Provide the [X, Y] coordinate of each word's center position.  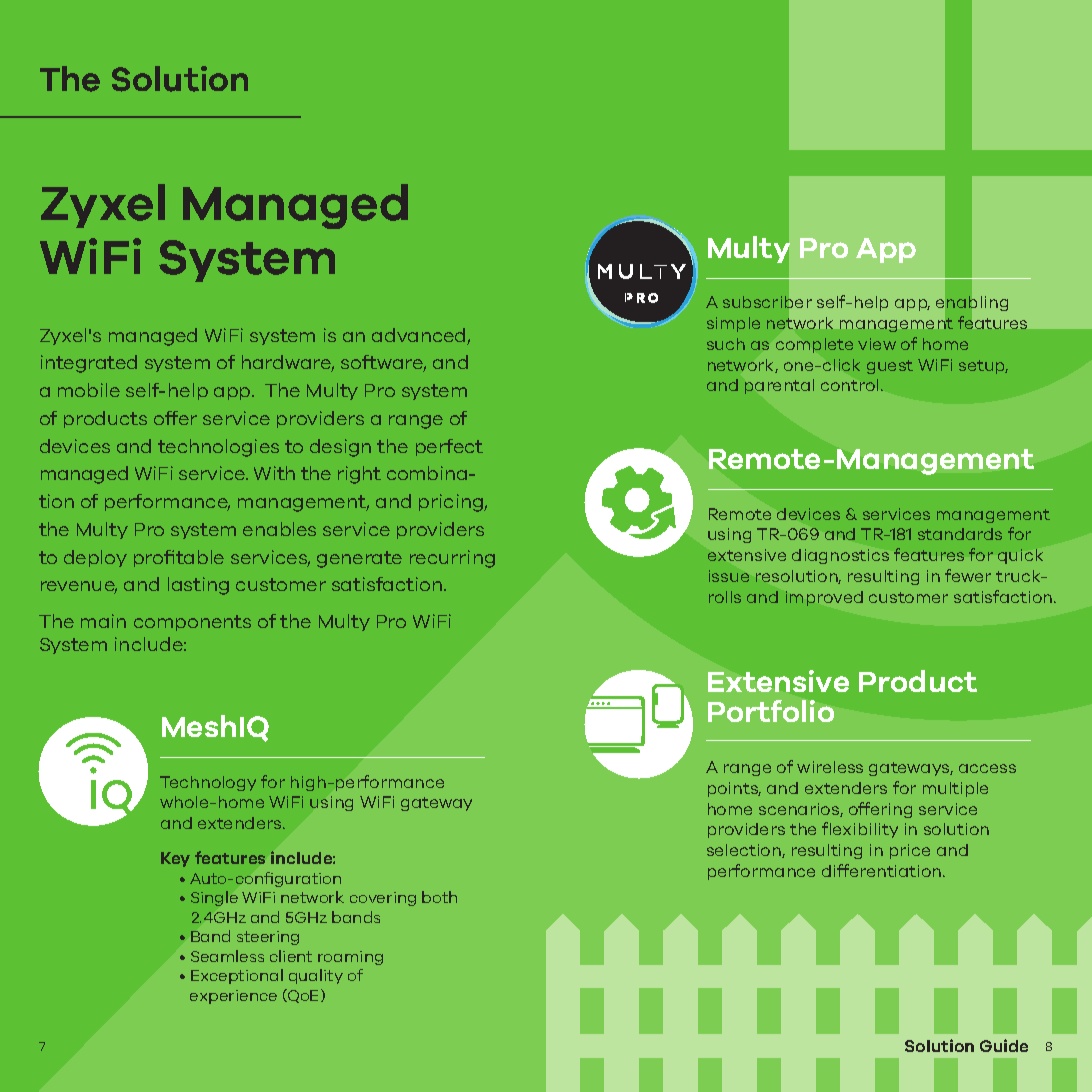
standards [960, 534]
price [910, 851]
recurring [452, 559]
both [439, 897]
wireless [830, 767]
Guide [1004, 1045]
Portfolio [771, 711]
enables [279, 529]
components [192, 623]
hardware [288, 363]
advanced [420, 336]
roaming [350, 958]
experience [233, 997]
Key [175, 859]
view [877, 344]
